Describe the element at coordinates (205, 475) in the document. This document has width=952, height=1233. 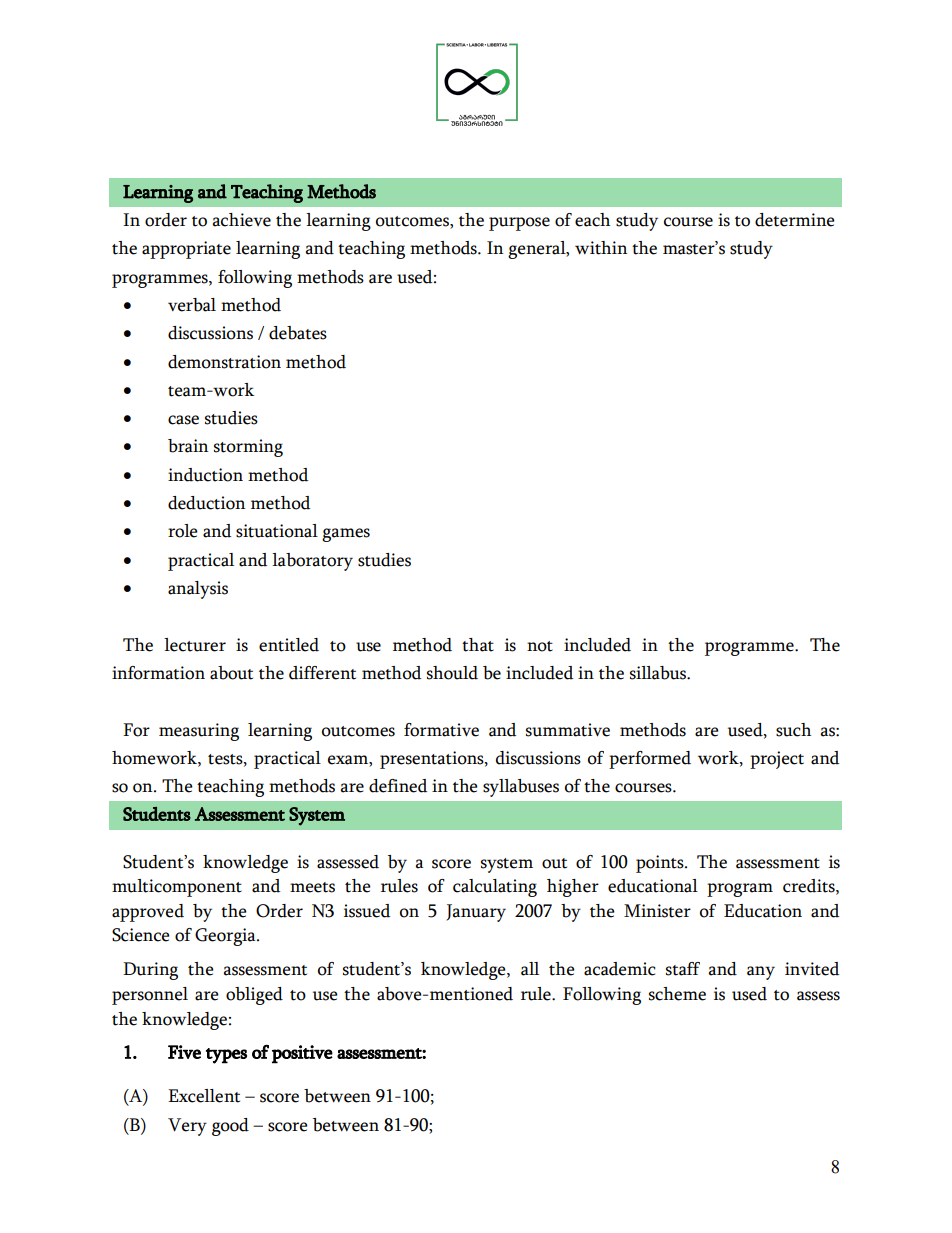
I see `induction` at that location.
